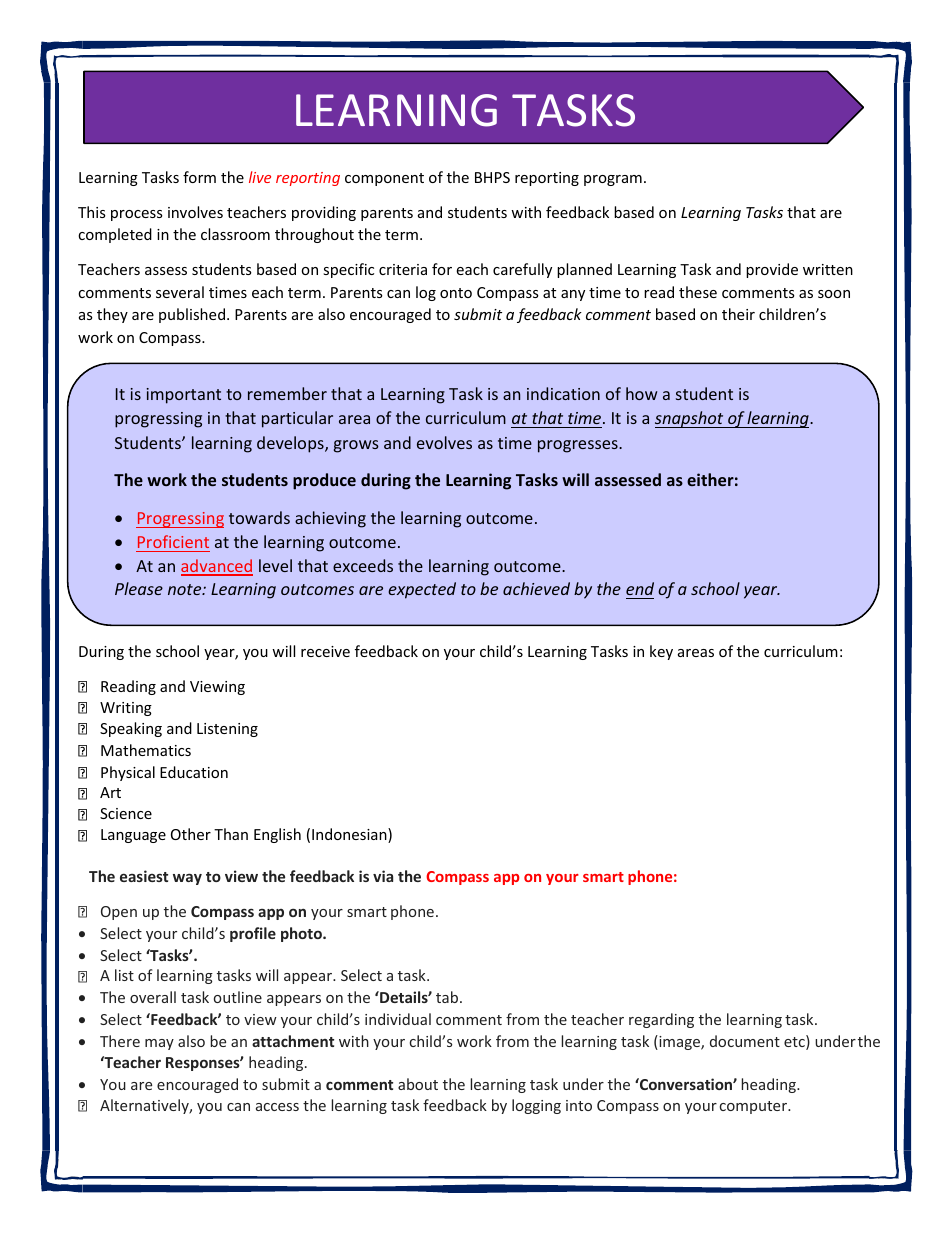 The height and width of the image is (1233, 952). What do you see at coordinates (159, 1044) in the image?
I see `may` at bounding box center [159, 1044].
